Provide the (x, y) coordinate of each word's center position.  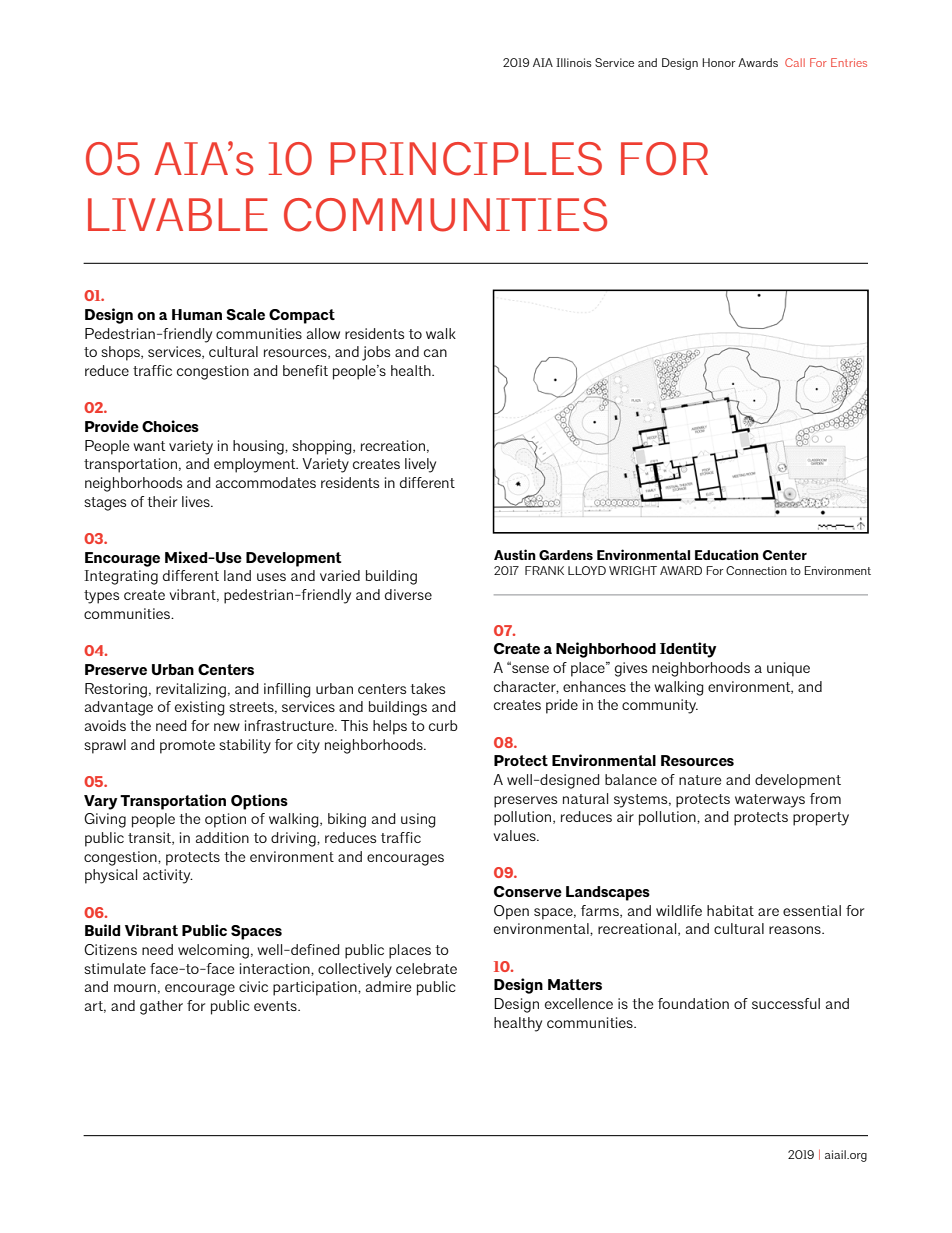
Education (727, 554)
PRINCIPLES (466, 159)
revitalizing (191, 690)
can (435, 353)
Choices (170, 426)
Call (795, 62)
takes (427, 688)
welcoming (213, 951)
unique (788, 669)
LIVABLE (178, 214)
